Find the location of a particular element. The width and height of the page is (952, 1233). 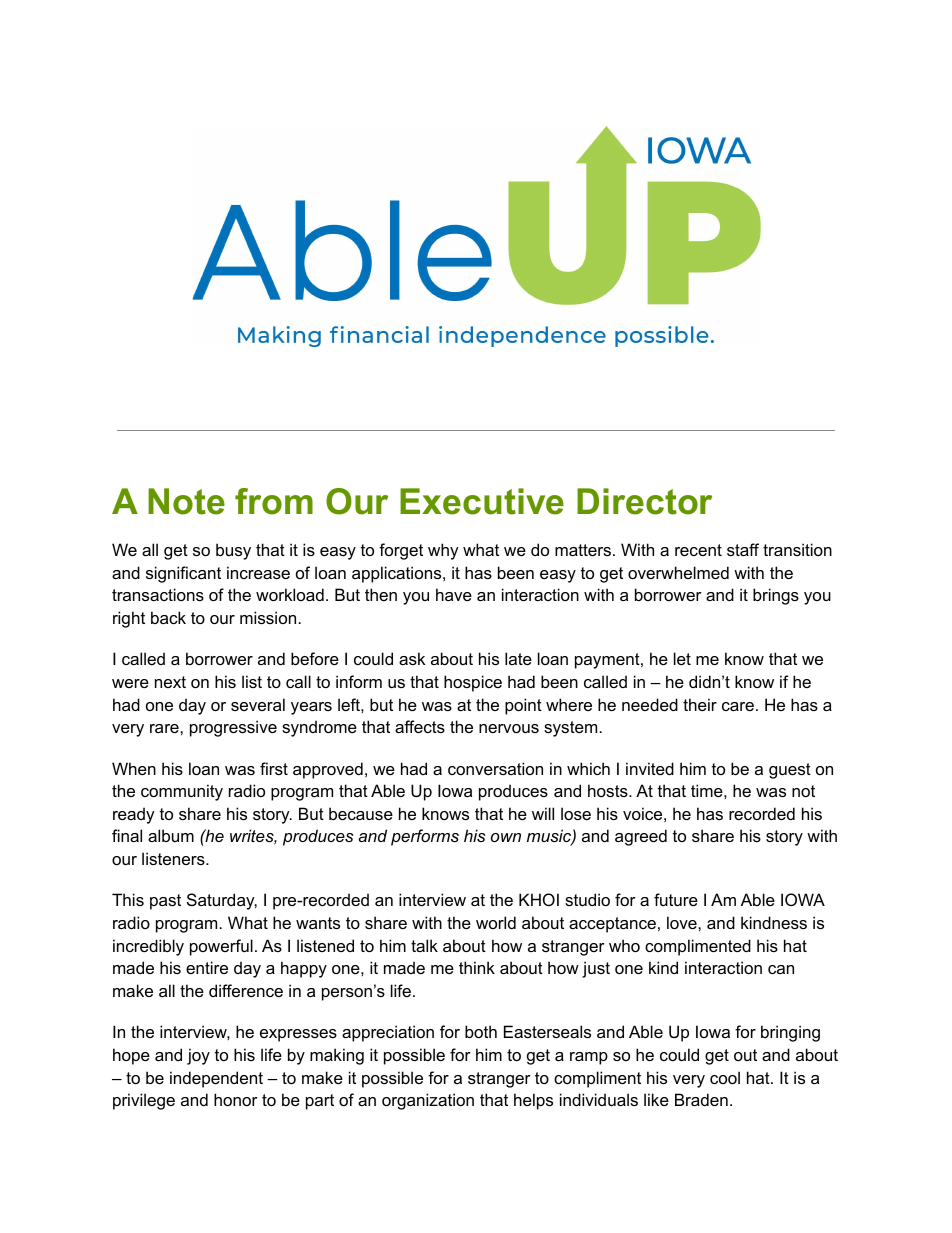

recent is located at coordinates (698, 550).
